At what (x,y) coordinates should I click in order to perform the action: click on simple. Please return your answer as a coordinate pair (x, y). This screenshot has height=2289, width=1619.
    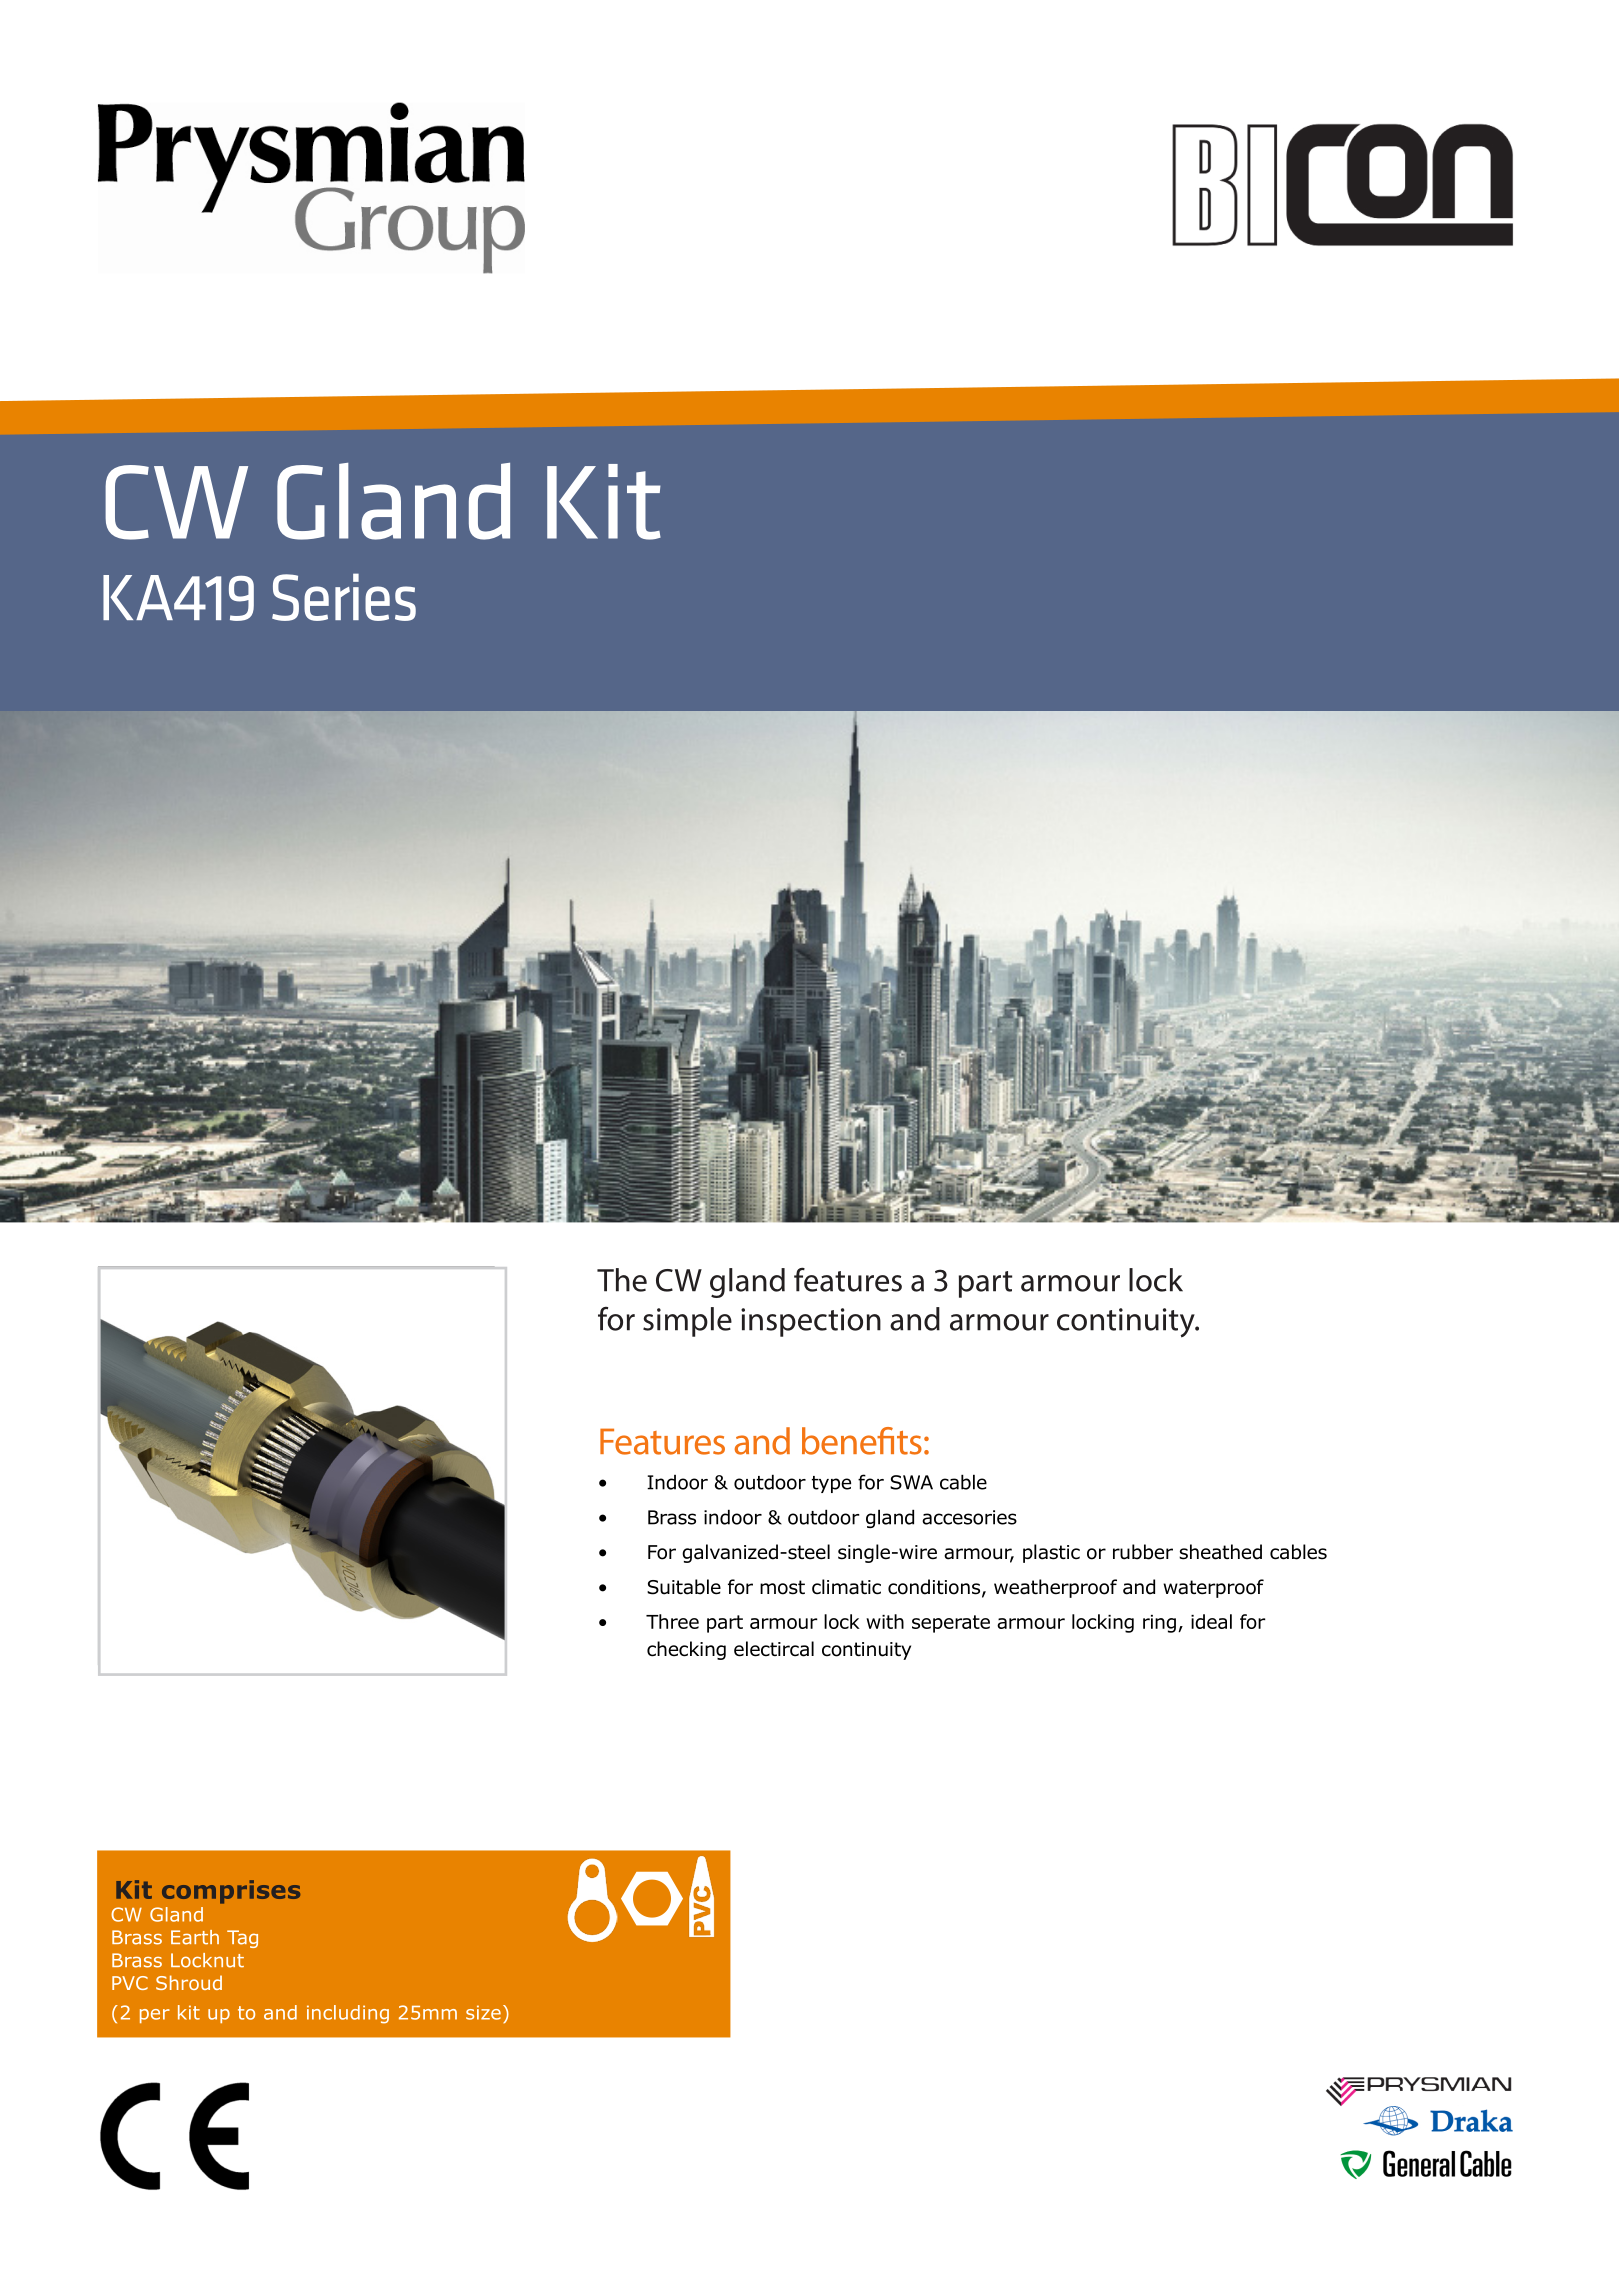
    Looking at the image, I should click on (687, 1322).
